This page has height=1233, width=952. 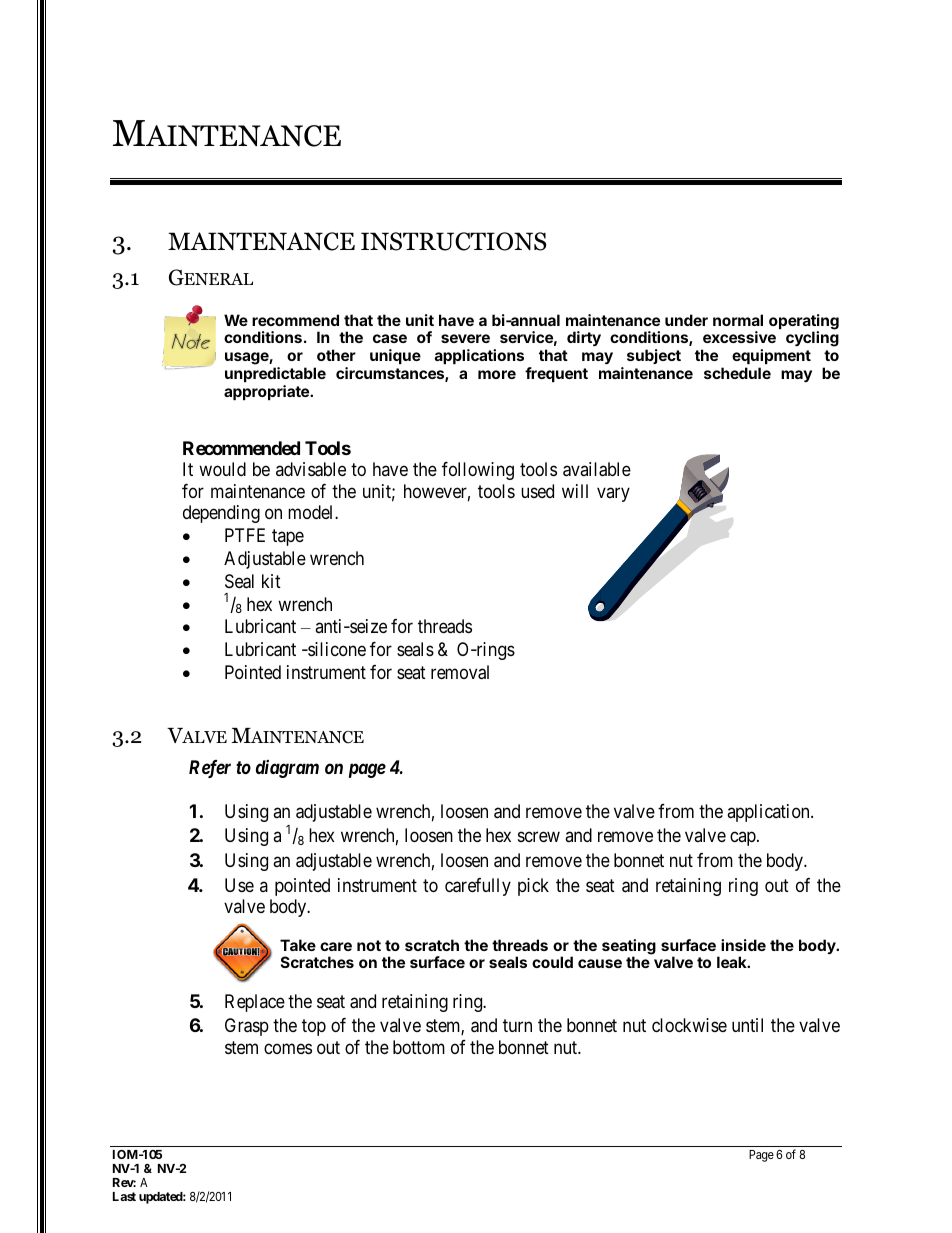 I want to click on until, so click(x=747, y=1025).
